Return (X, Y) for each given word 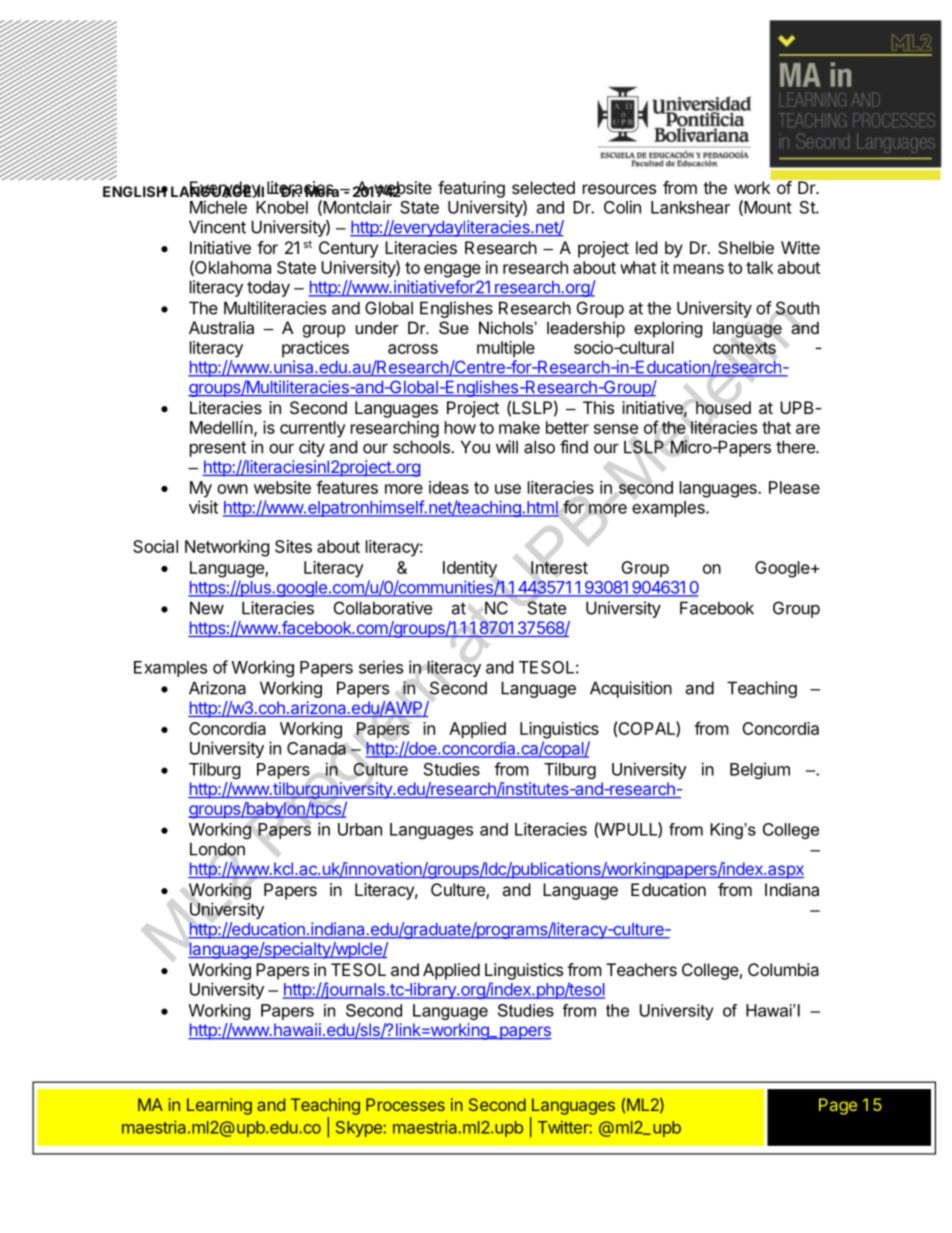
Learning (219, 1106)
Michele (218, 207)
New (207, 608)
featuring (471, 189)
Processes (405, 1104)
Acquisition (631, 689)
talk (759, 267)
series (381, 667)
